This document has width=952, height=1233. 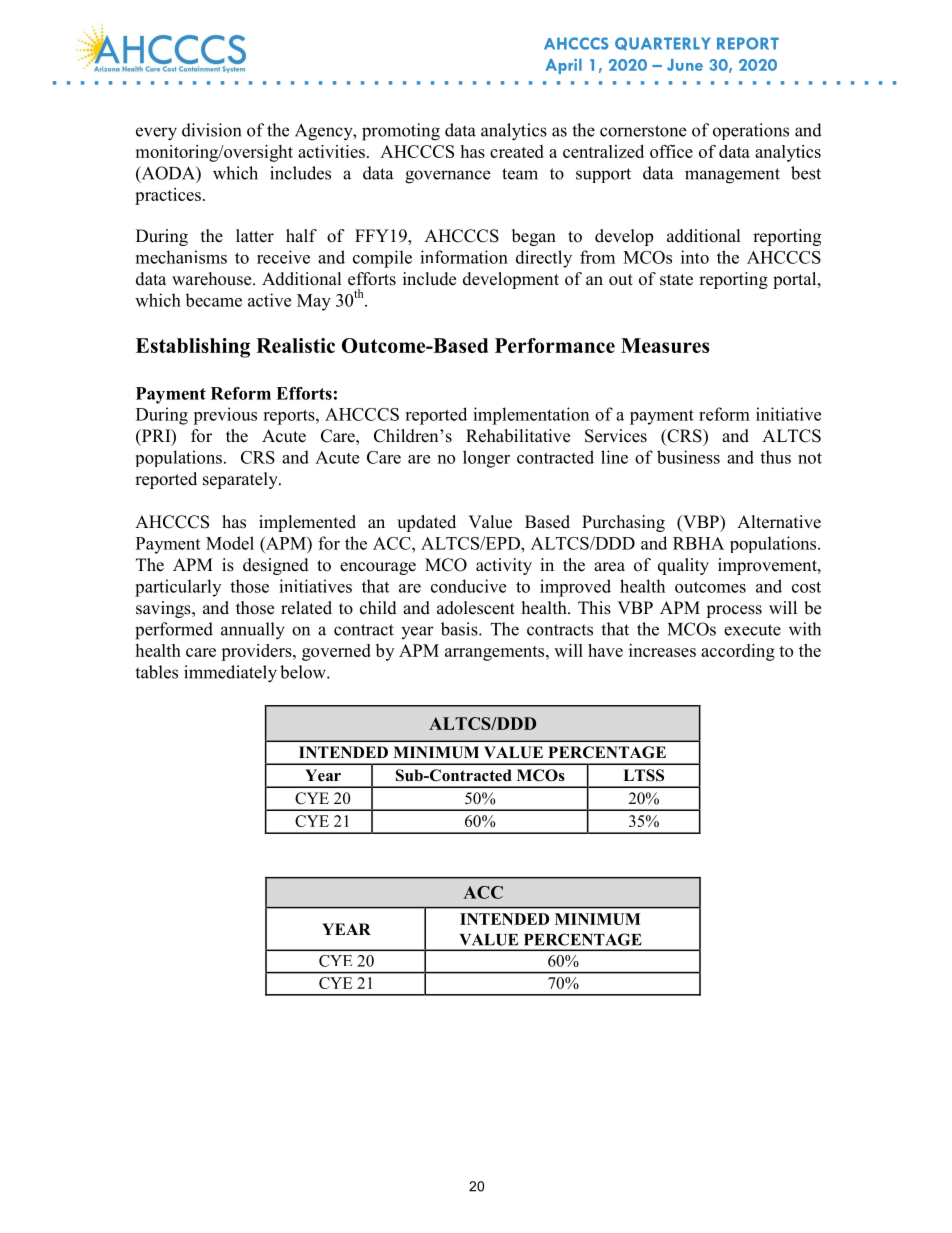 I want to click on Measures, so click(x=665, y=345).
